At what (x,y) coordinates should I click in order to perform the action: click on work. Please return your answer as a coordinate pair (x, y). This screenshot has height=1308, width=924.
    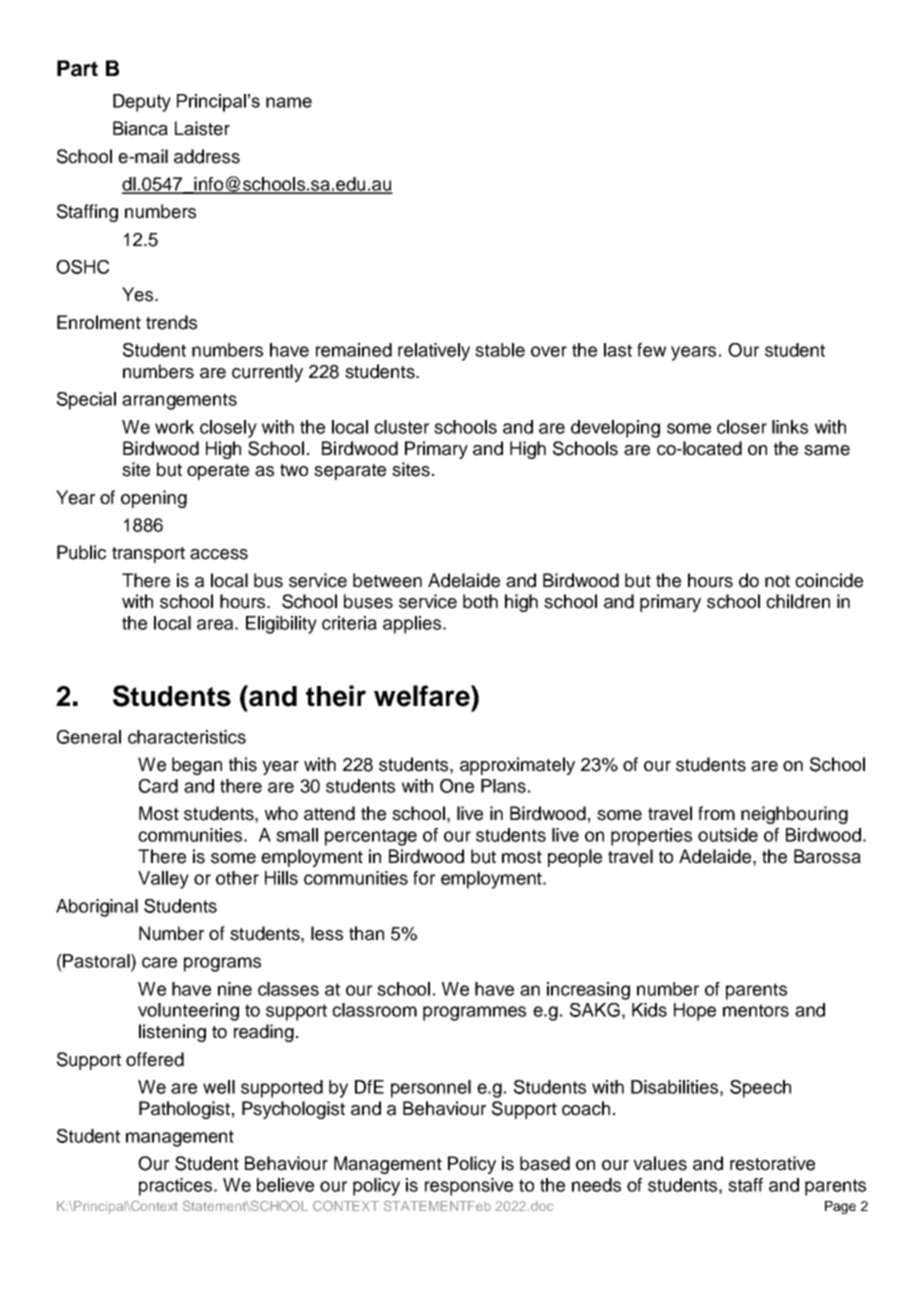
    Looking at the image, I should click on (174, 427).
